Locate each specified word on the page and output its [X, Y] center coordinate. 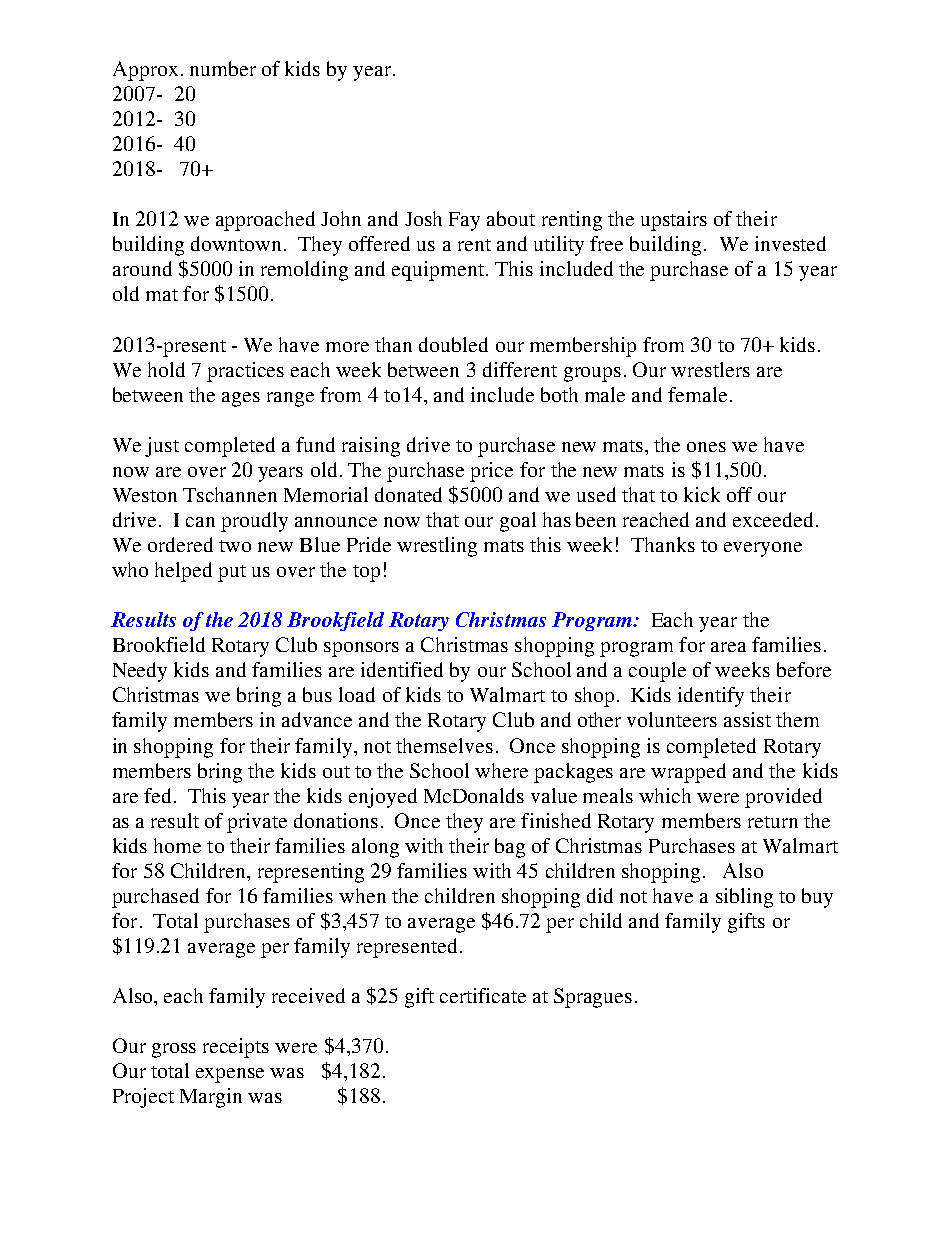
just [162, 447]
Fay [464, 221]
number [223, 68]
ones [706, 447]
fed [157, 795]
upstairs [674, 221]
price [491, 472]
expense [230, 1075]
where [501, 770]
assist [747, 719]
